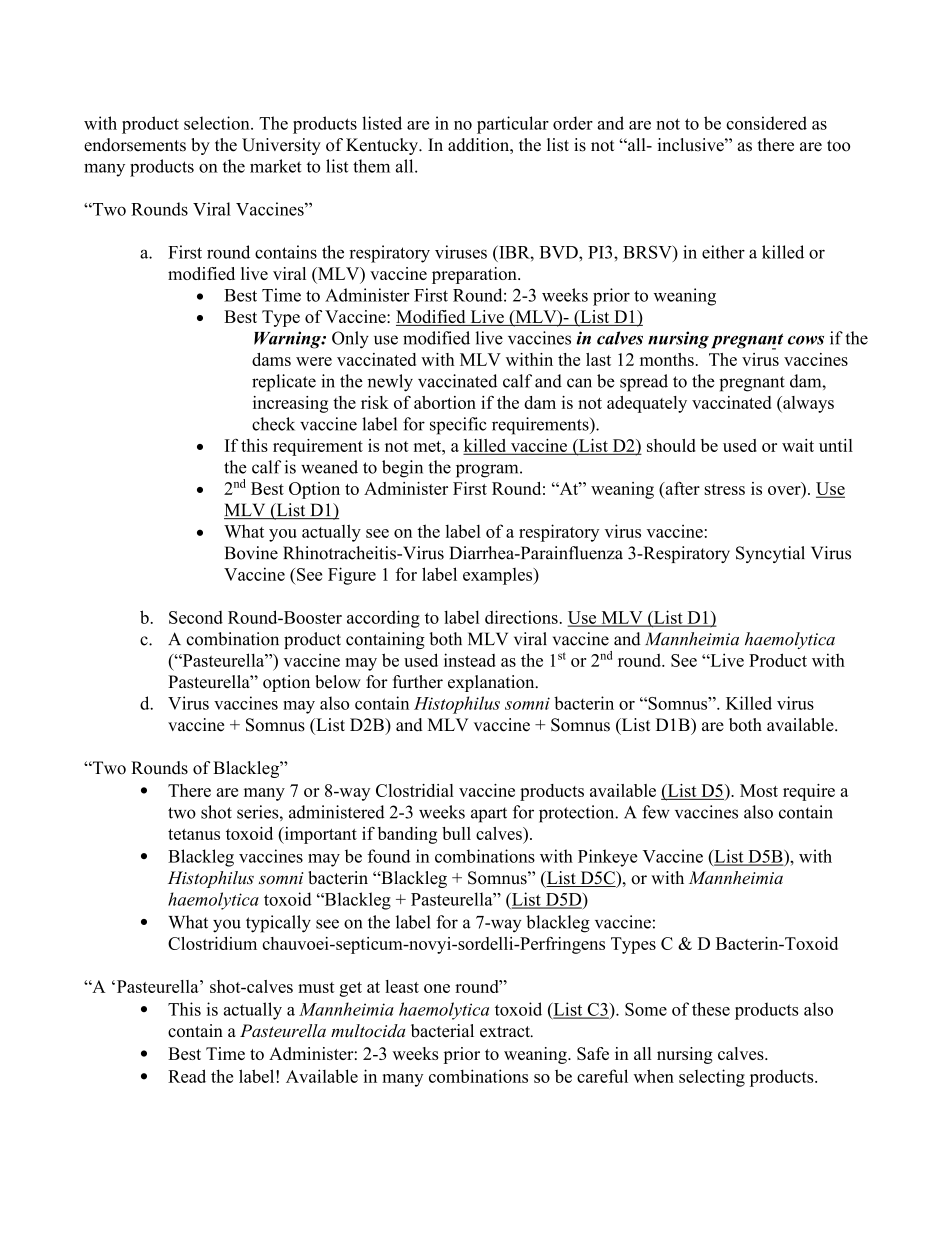  Describe the element at coordinates (273, 424) in the screenshot. I see `check` at that location.
